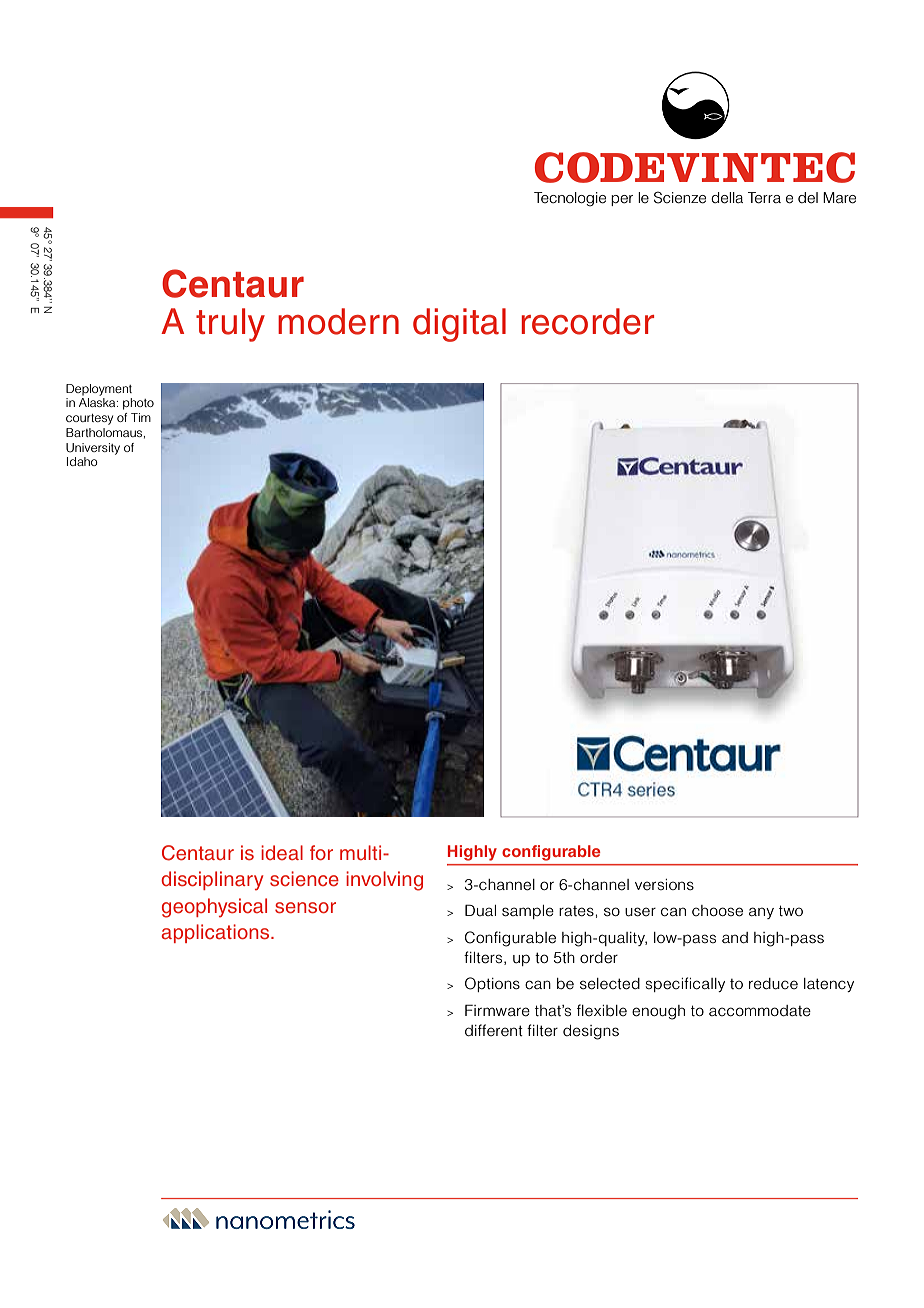 This screenshot has width=924, height=1308. I want to click on per, so click(622, 200).
